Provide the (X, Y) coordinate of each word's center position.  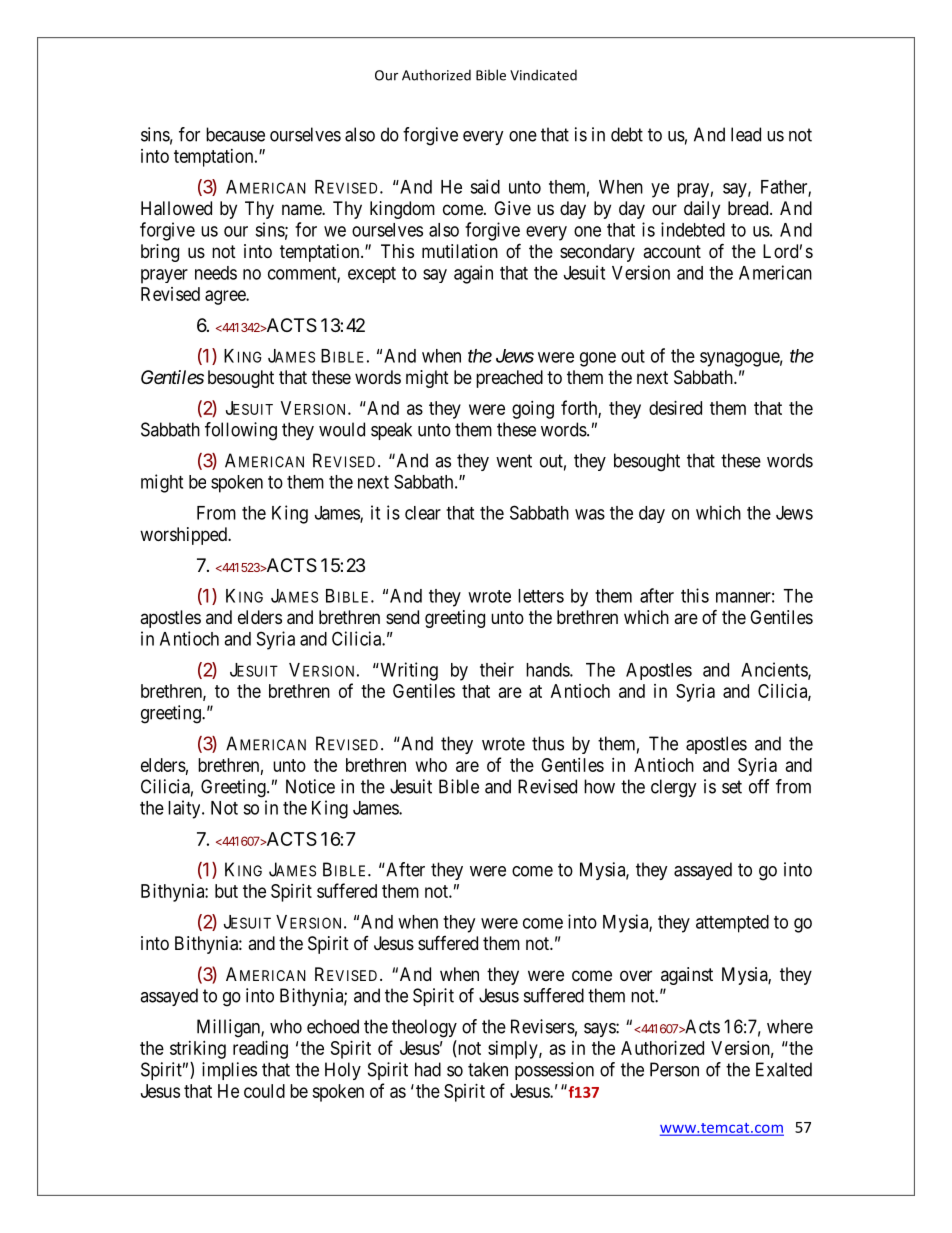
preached (509, 379)
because (235, 134)
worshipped (184, 536)
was (590, 514)
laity (185, 809)
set (732, 787)
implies (229, 1071)
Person (674, 1069)
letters (541, 596)
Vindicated (543, 75)
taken (488, 1069)
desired (675, 408)
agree (226, 297)
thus (548, 743)
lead (746, 134)
